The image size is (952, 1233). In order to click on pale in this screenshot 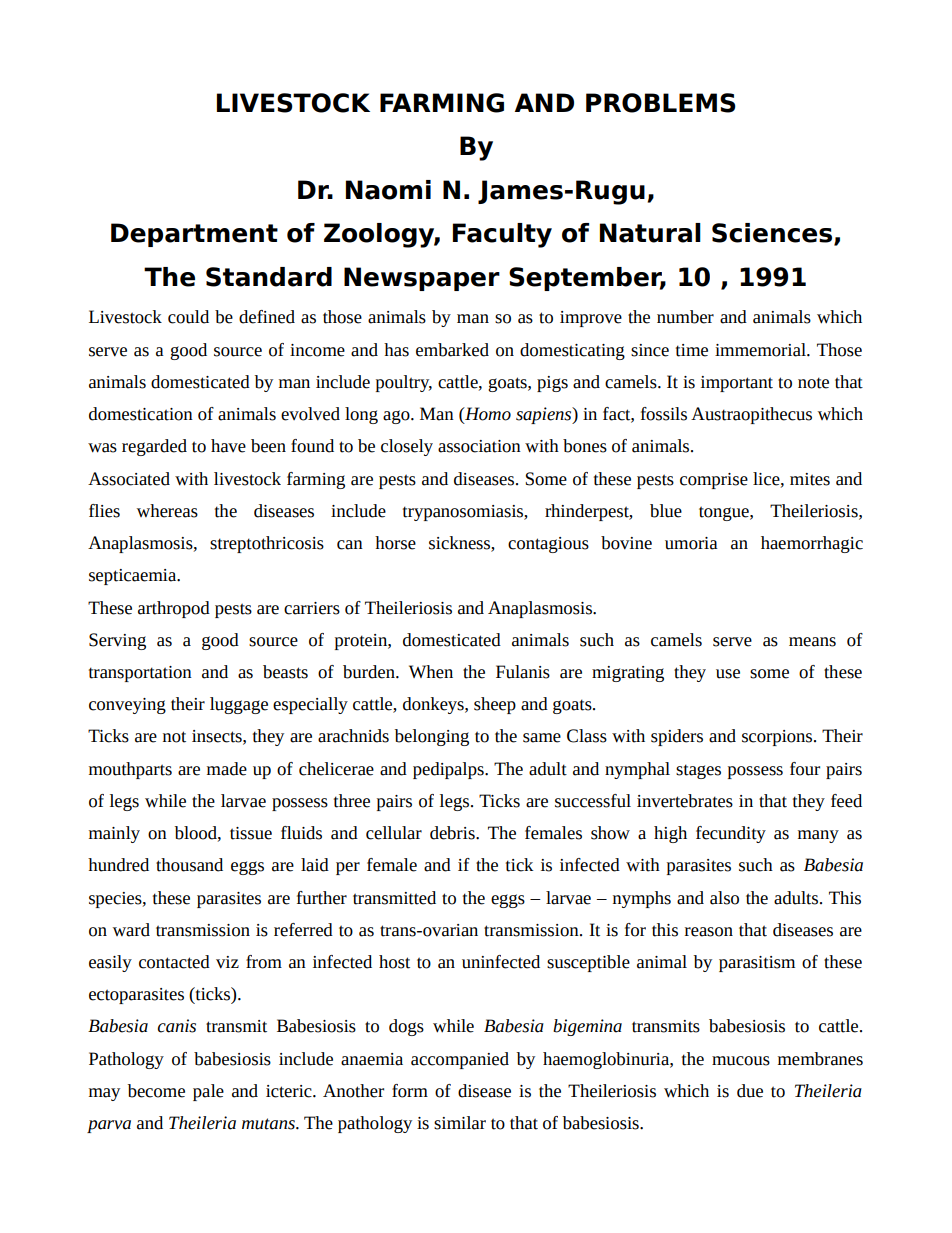, I will do `click(208, 1092)`.
